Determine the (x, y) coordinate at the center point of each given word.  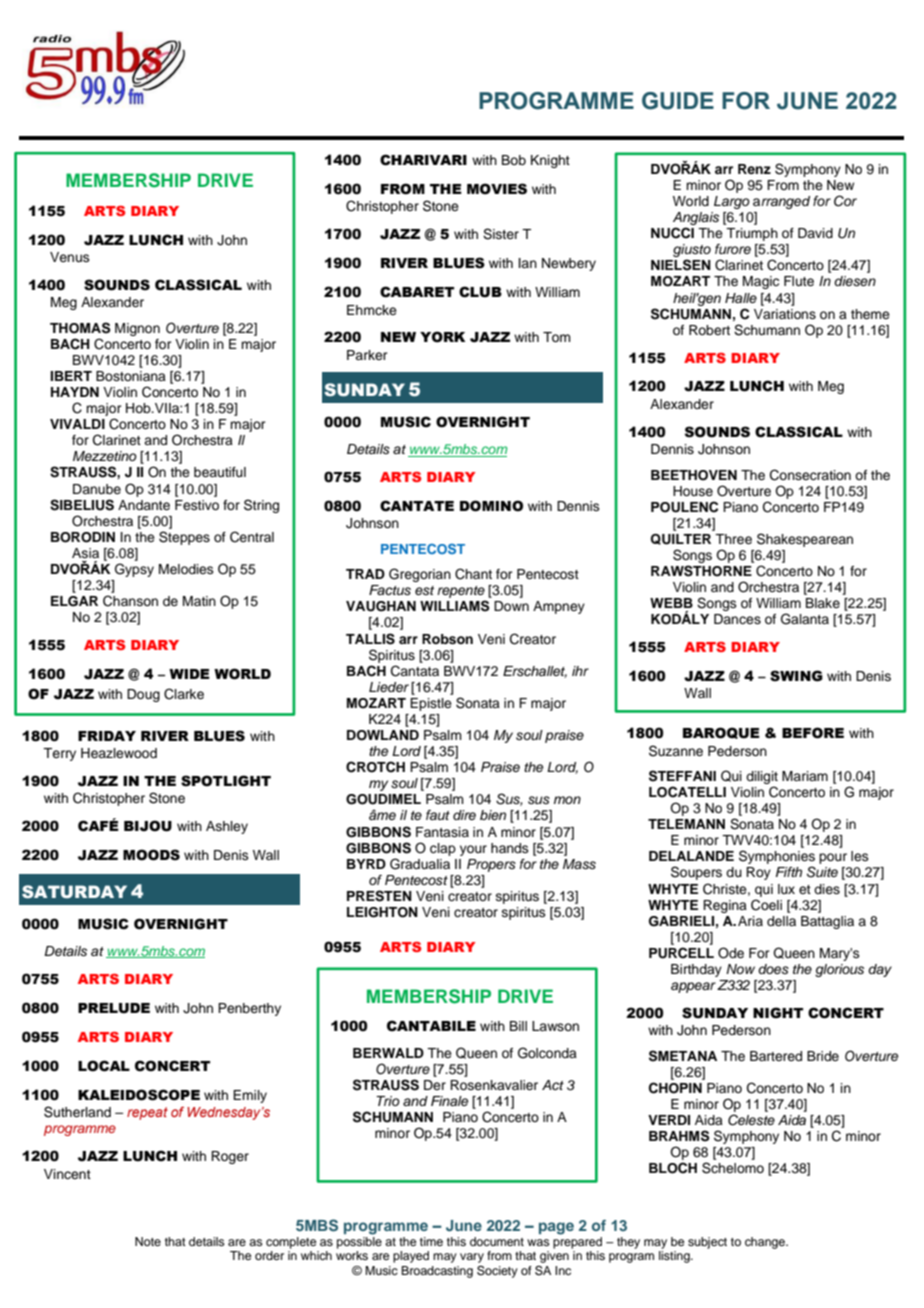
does (773, 969)
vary (472, 1258)
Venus (70, 257)
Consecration (810, 475)
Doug (143, 695)
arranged (781, 202)
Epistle (431, 704)
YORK (442, 337)
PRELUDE (114, 1008)
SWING (796, 676)
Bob (514, 160)
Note (148, 1241)
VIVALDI (77, 424)
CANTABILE (431, 1026)
